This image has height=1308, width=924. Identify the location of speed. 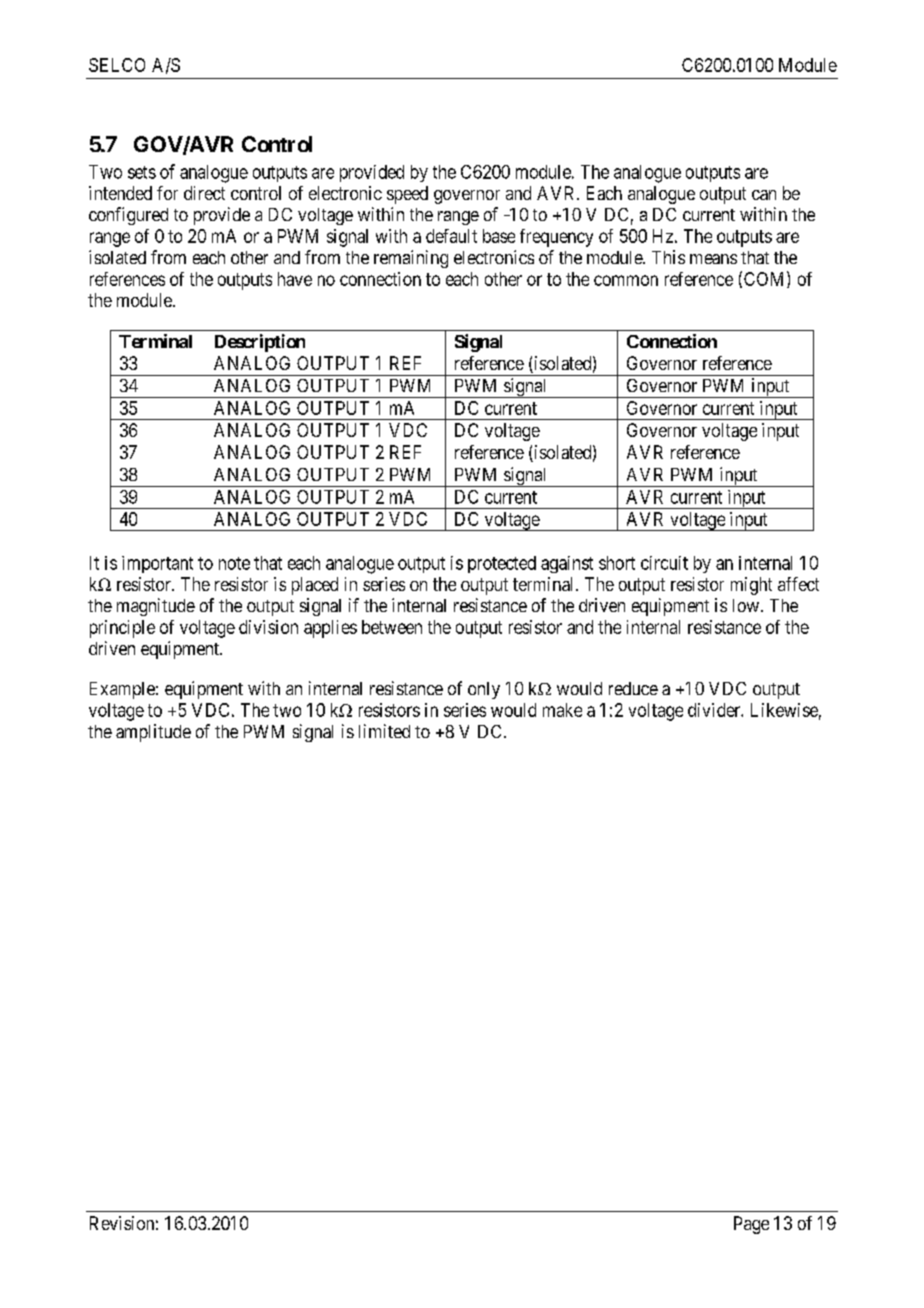
(407, 195).
